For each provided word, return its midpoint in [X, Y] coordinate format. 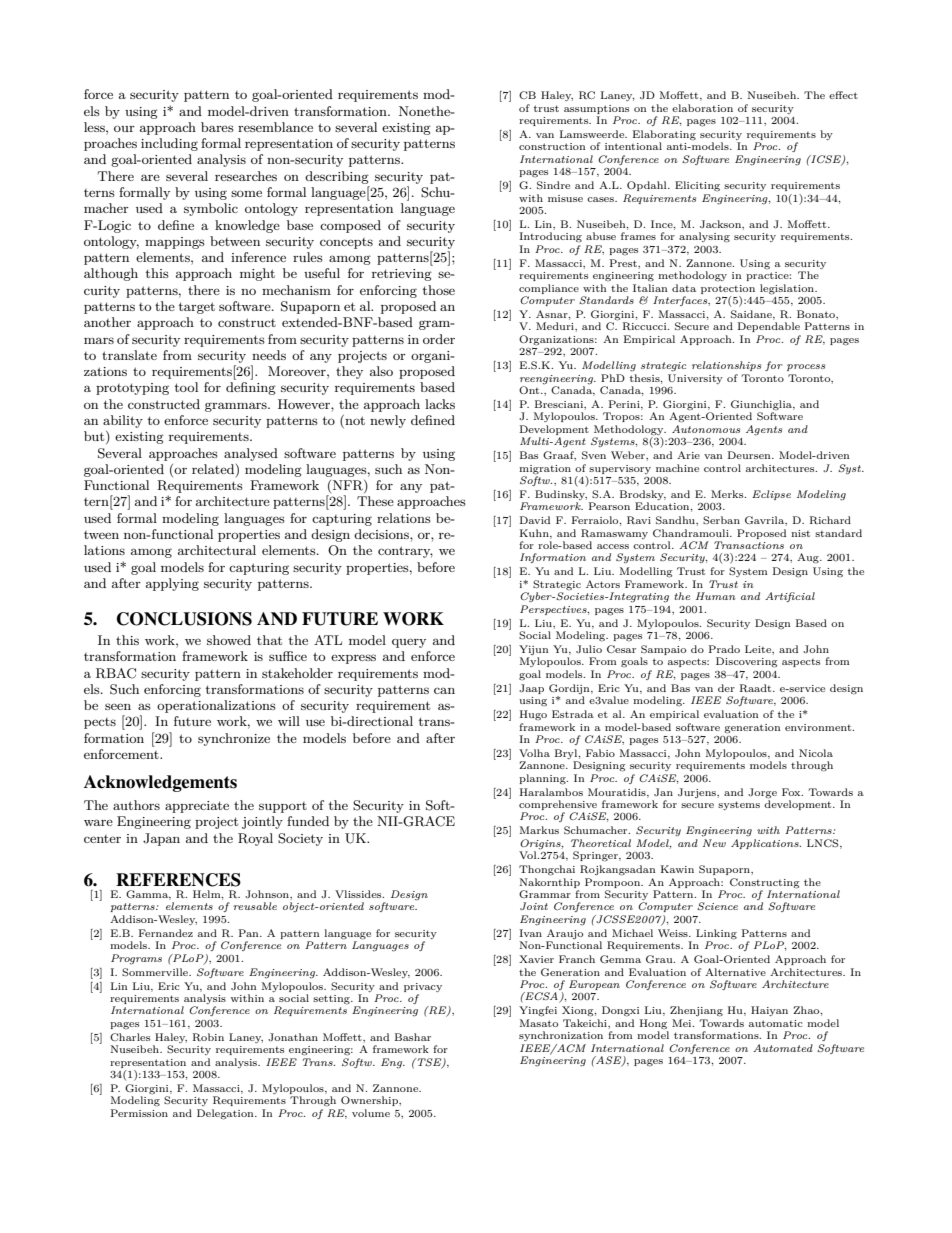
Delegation [226, 1114]
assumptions [596, 109]
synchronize [234, 739]
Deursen [750, 455]
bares [217, 127]
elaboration [702, 108]
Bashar [413, 1037]
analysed [251, 454]
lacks [440, 404]
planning [543, 779]
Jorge [762, 793]
